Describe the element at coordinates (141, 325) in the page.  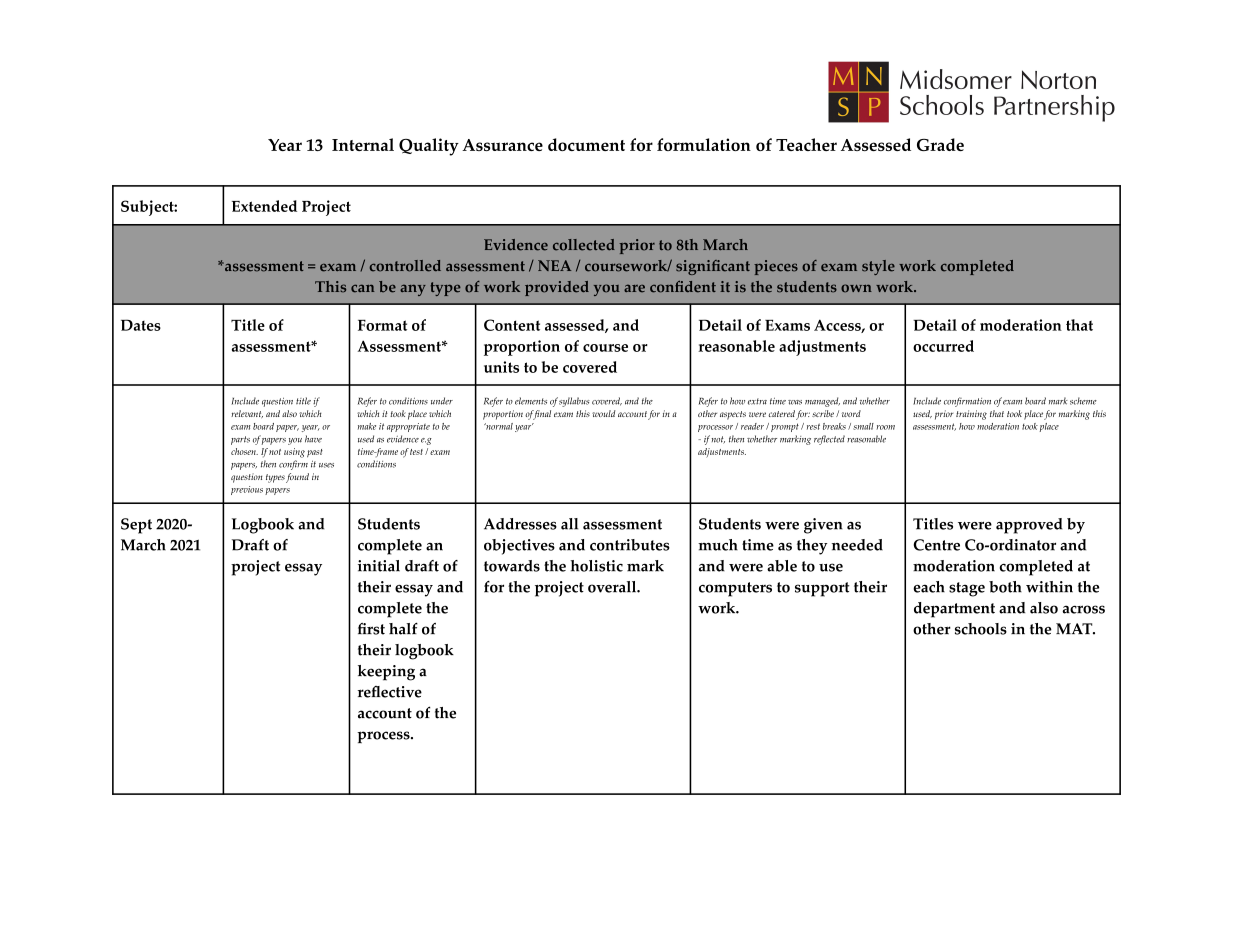
I see `Dates` at that location.
